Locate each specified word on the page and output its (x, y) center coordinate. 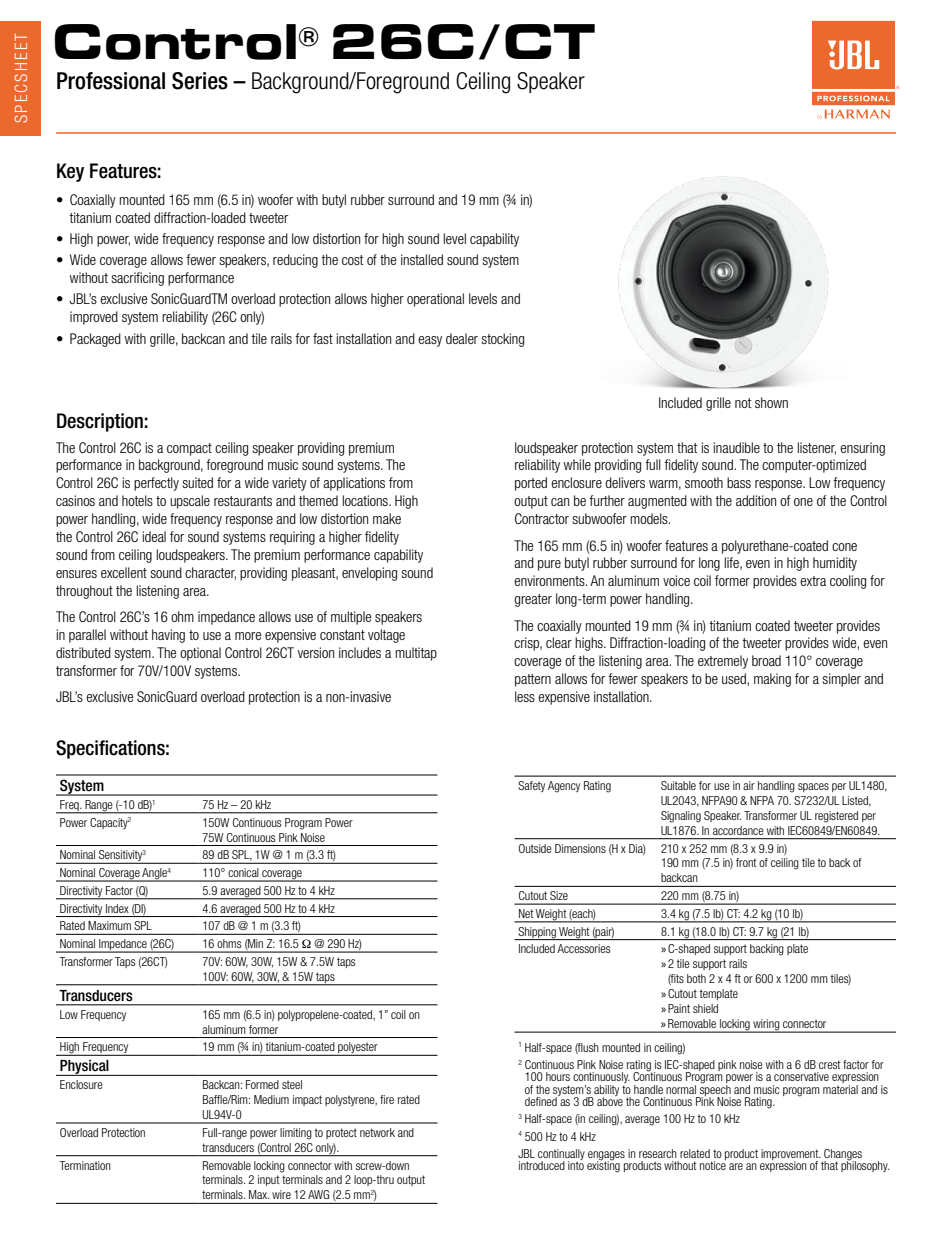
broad (766, 660)
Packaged (95, 340)
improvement (791, 1155)
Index (117, 908)
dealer (462, 338)
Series (200, 81)
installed (422, 259)
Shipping (537, 933)
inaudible (736, 447)
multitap (416, 654)
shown (771, 402)
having (168, 636)
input (269, 1180)
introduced (542, 1165)
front (746, 862)
